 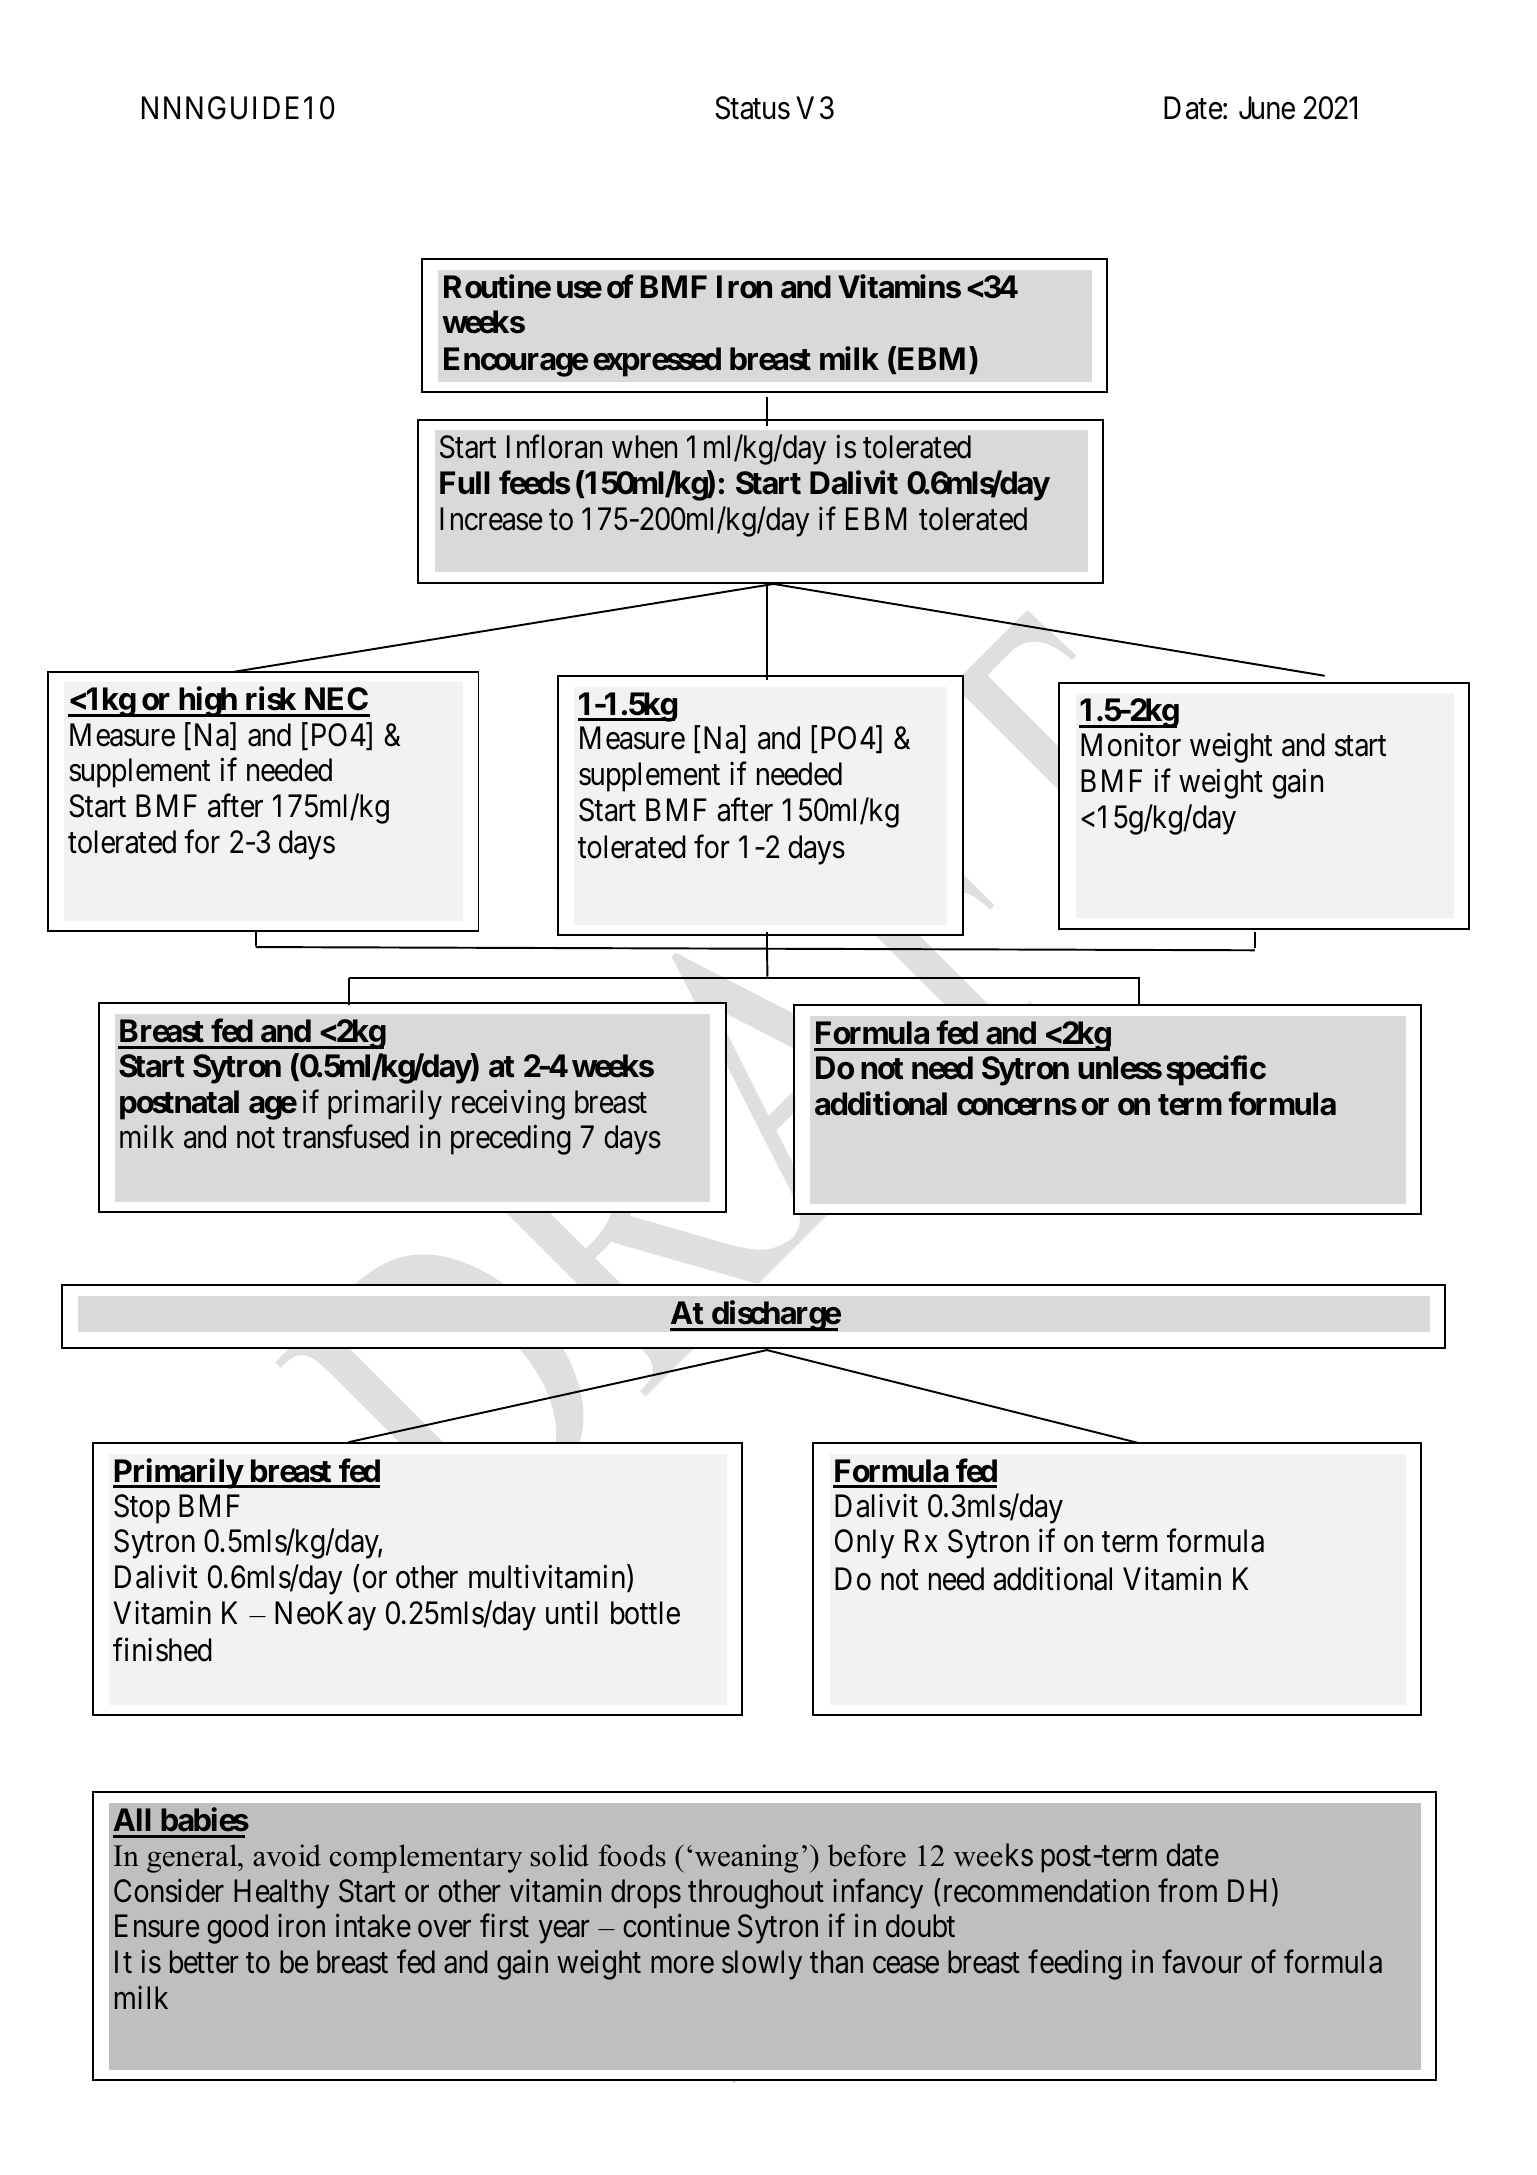 What do you see at coordinates (508, 1105) in the screenshot?
I see `receiving` at bounding box center [508, 1105].
